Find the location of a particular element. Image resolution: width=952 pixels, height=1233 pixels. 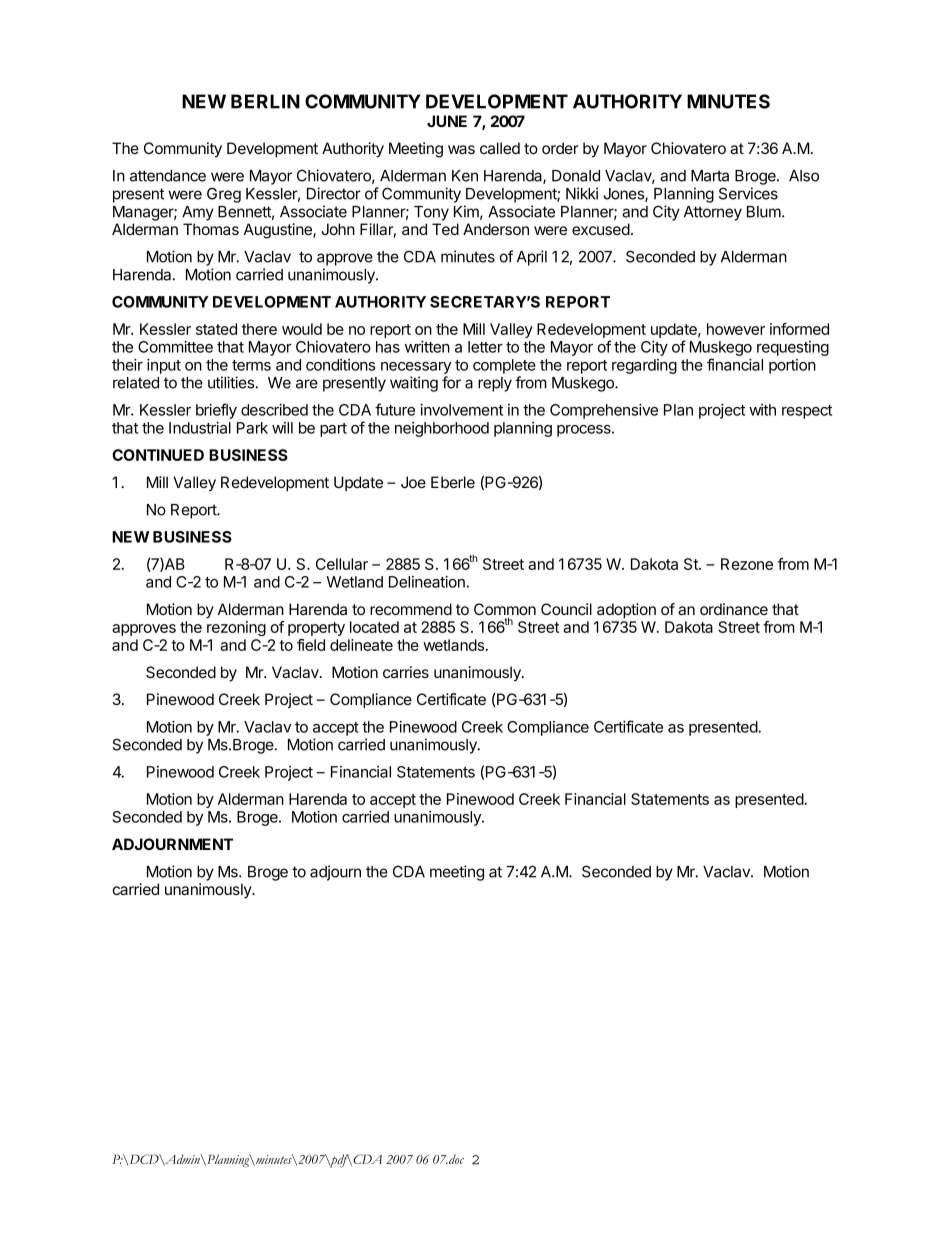

BERLIN is located at coordinates (265, 101).
